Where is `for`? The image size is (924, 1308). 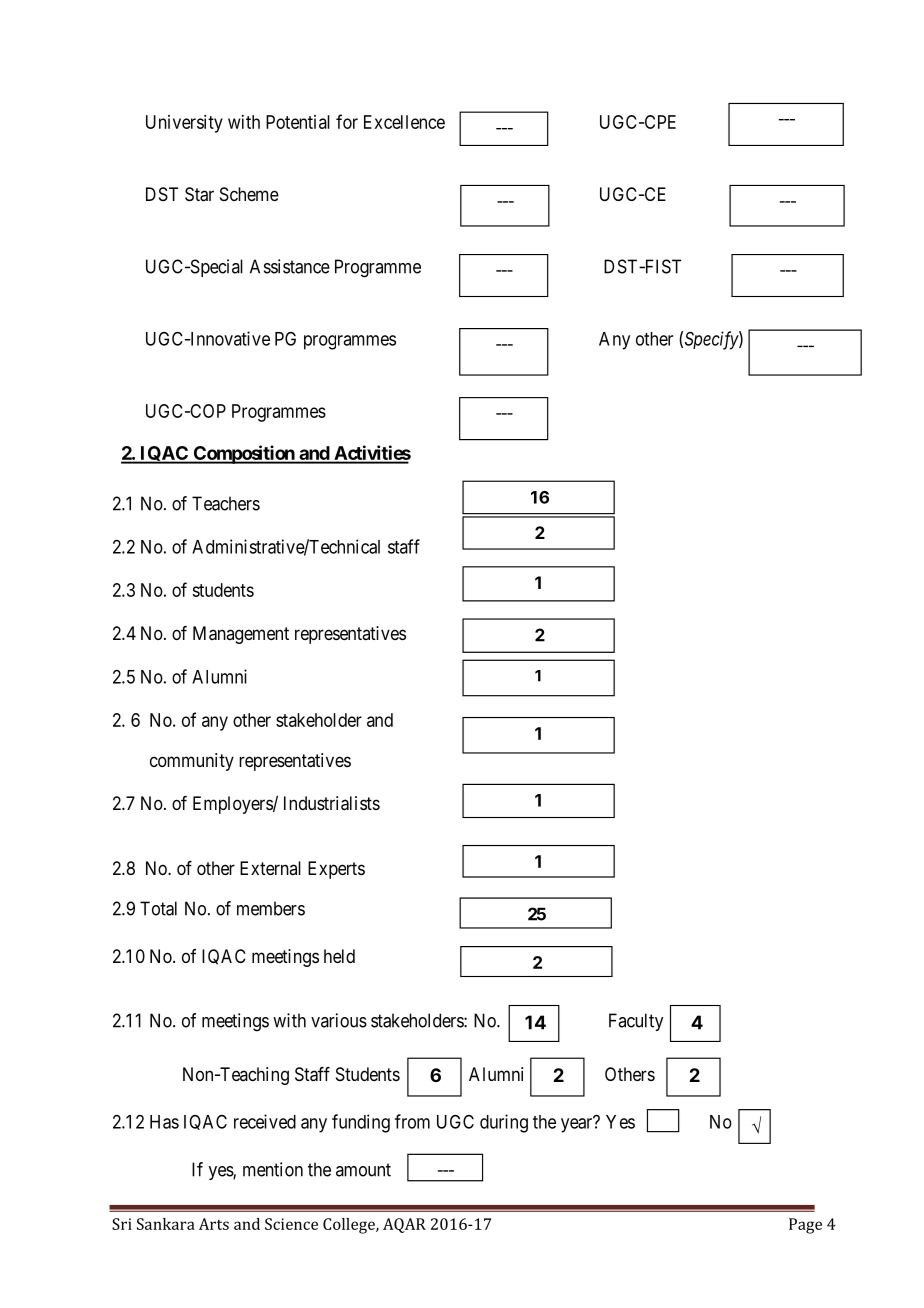
for is located at coordinates (347, 121).
